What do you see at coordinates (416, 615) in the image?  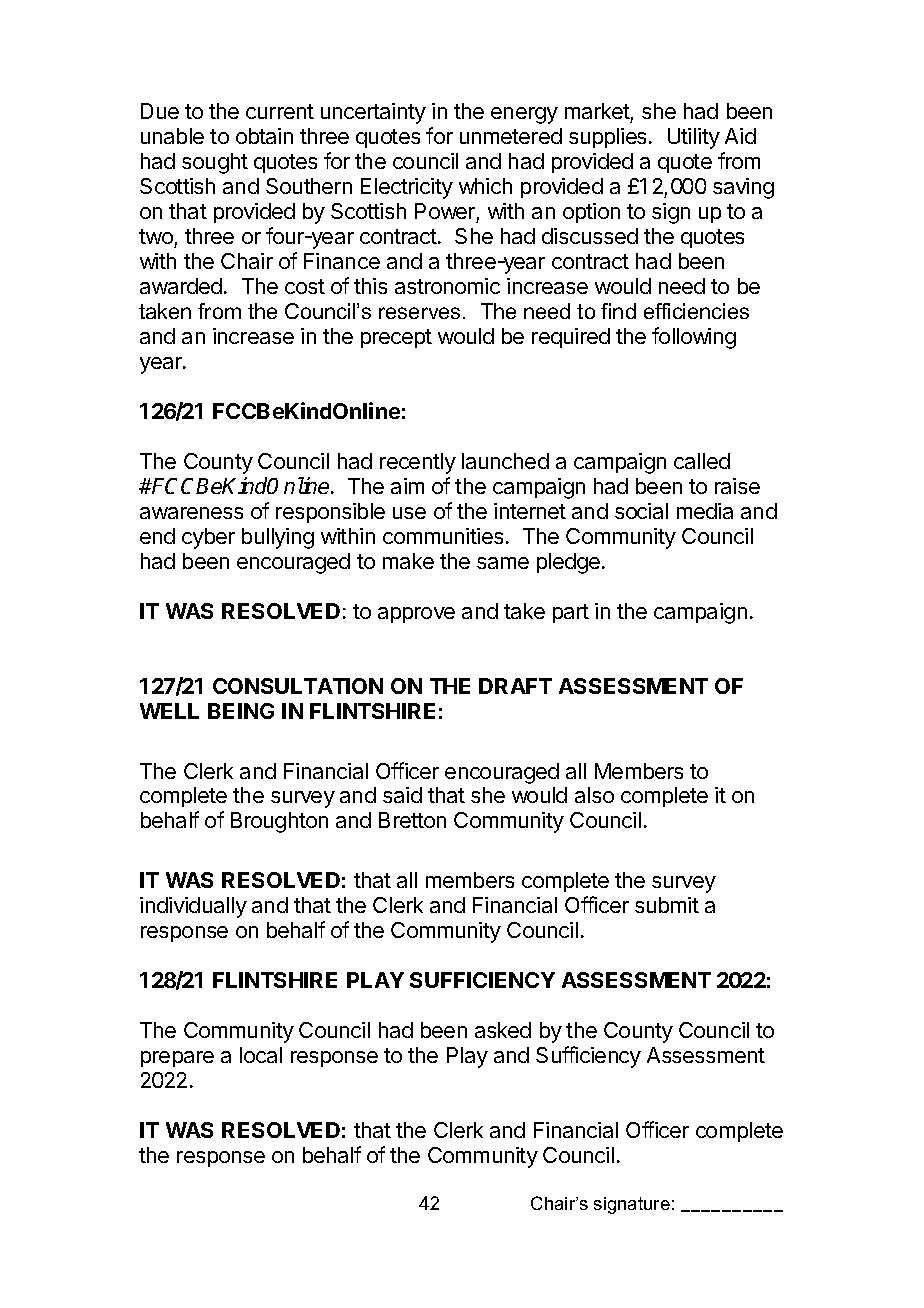 I see `approve` at bounding box center [416, 615].
